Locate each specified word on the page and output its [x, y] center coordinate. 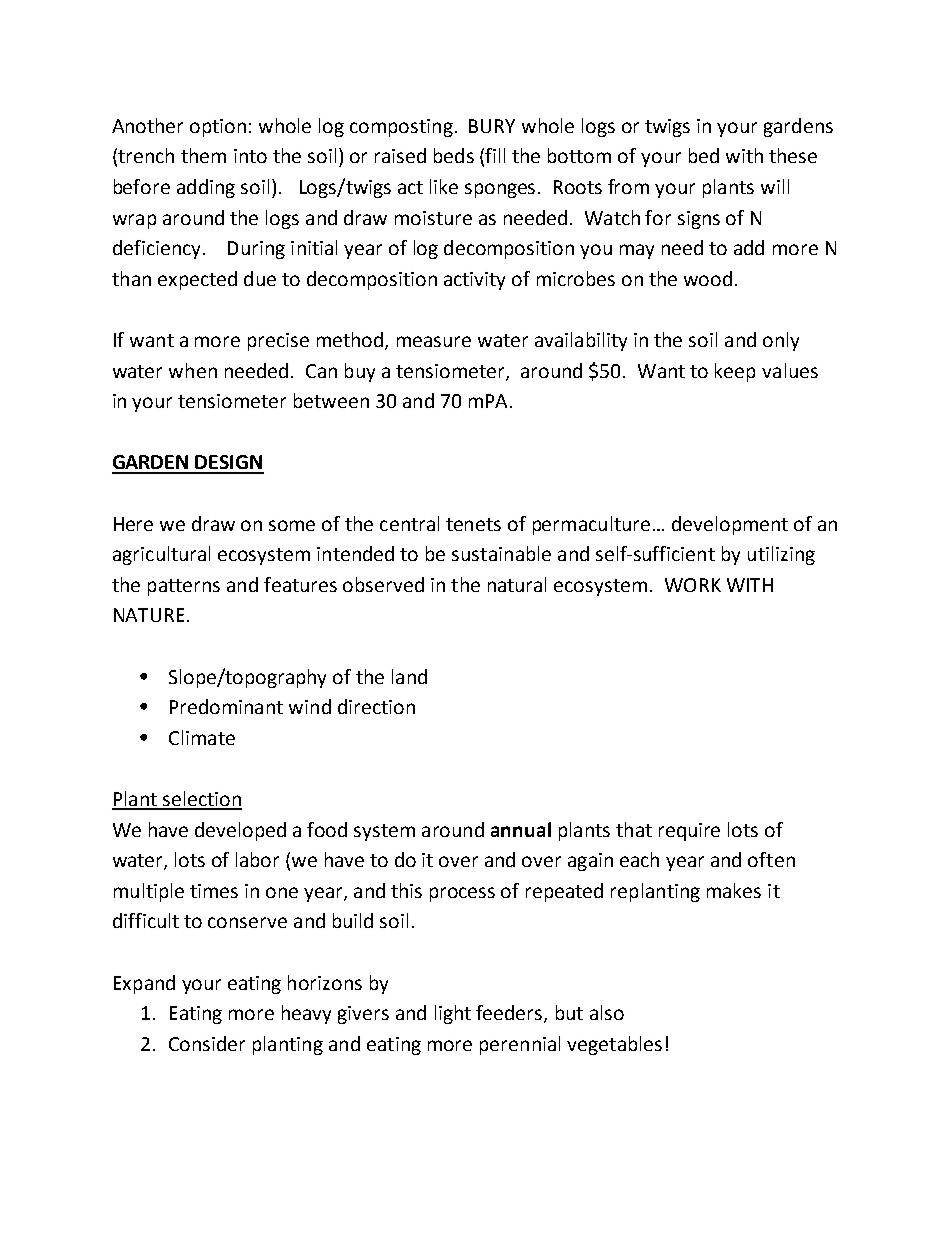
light [453, 1014]
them [203, 155]
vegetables [614, 1045]
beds [454, 155]
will [775, 186]
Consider [207, 1043]
